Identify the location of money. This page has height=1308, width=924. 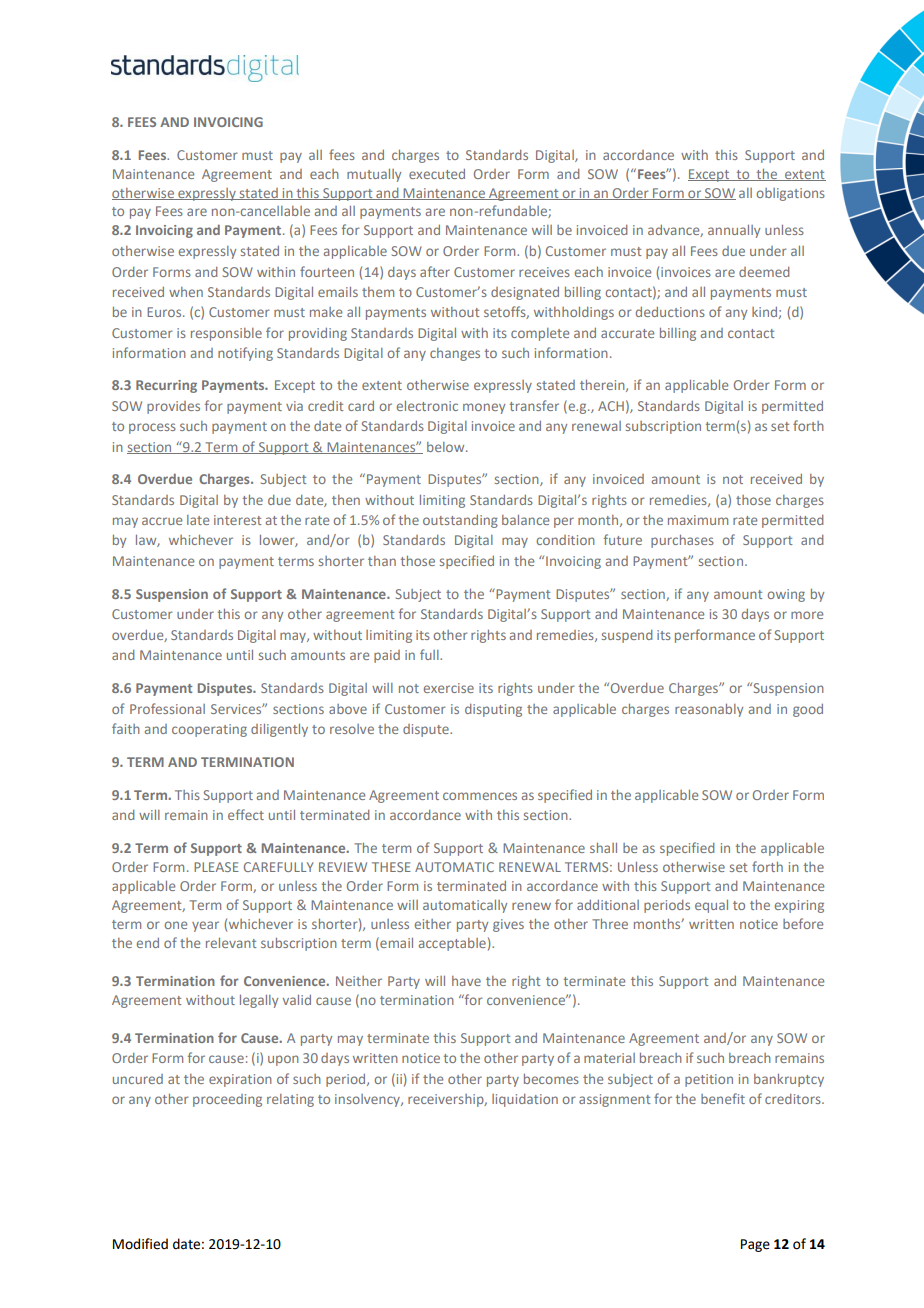
(484, 408).
